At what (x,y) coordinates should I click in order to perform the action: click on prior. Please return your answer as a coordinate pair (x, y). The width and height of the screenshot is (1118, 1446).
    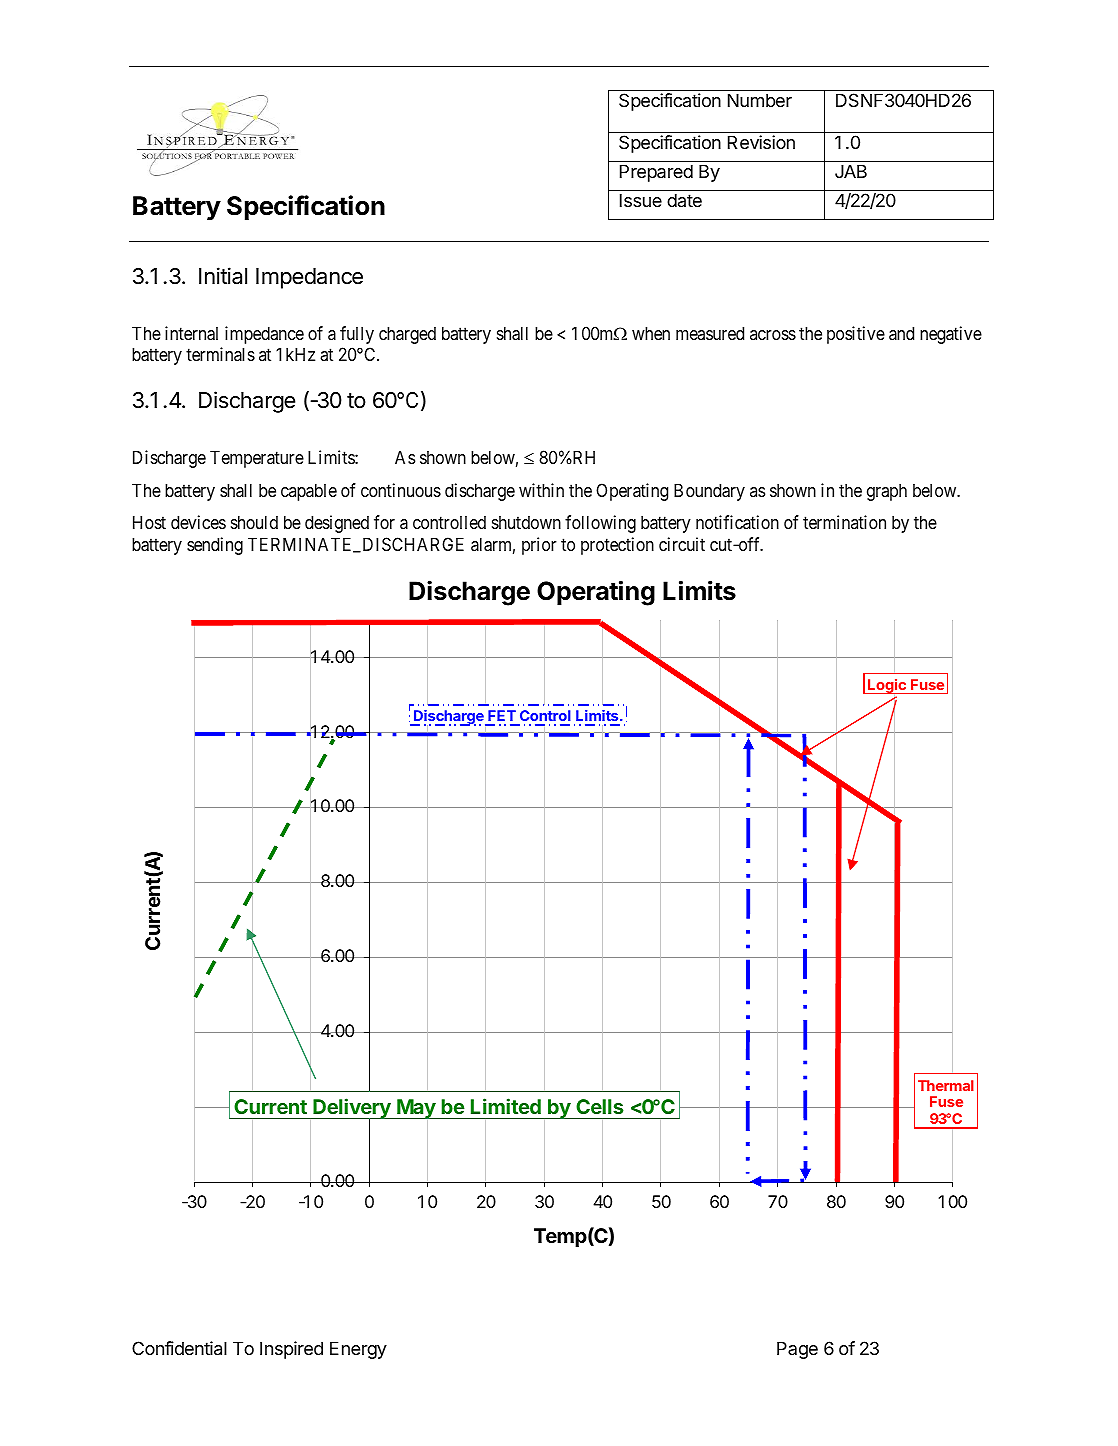
    Looking at the image, I should click on (539, 546).
